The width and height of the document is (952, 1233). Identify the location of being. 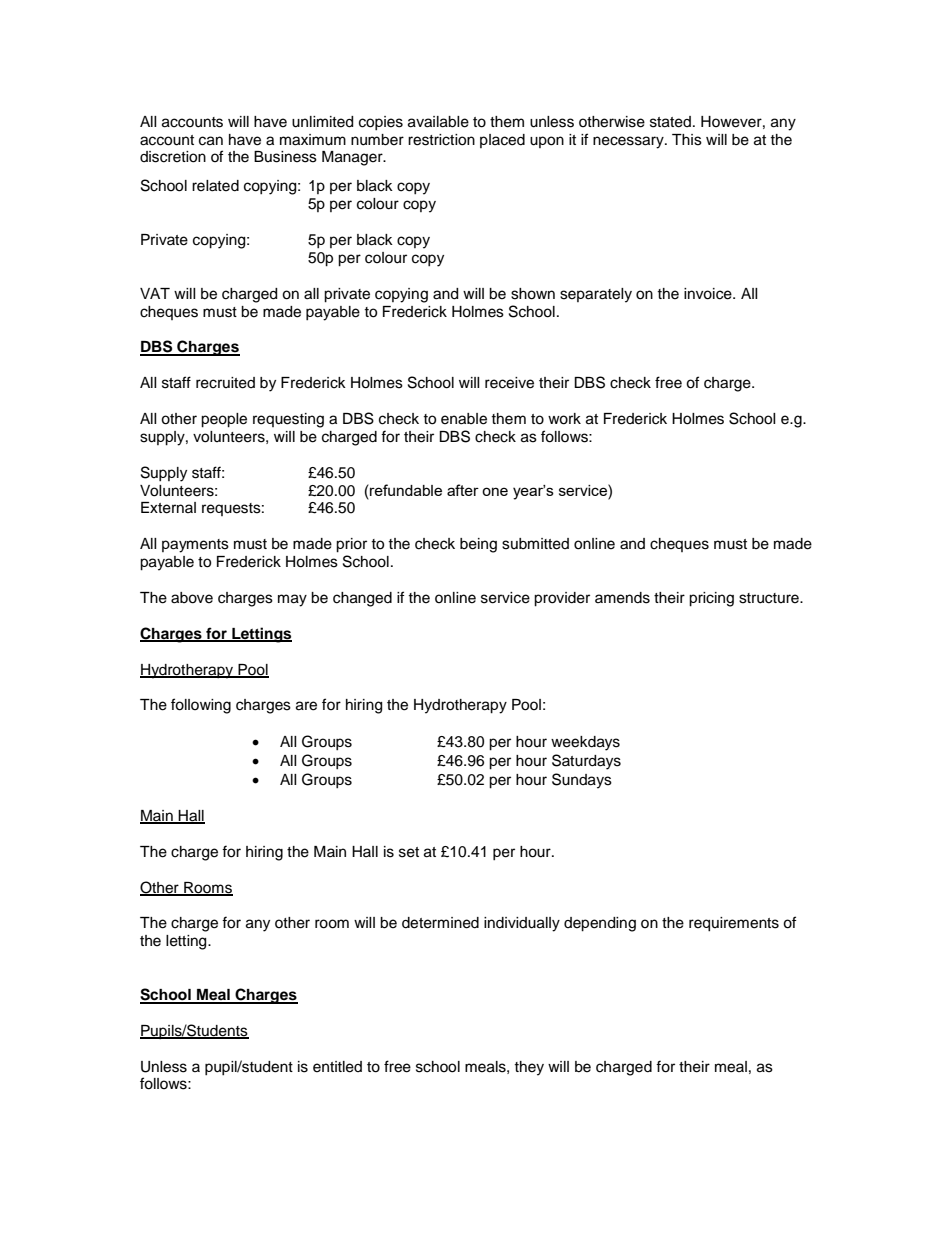
(478, 545).
